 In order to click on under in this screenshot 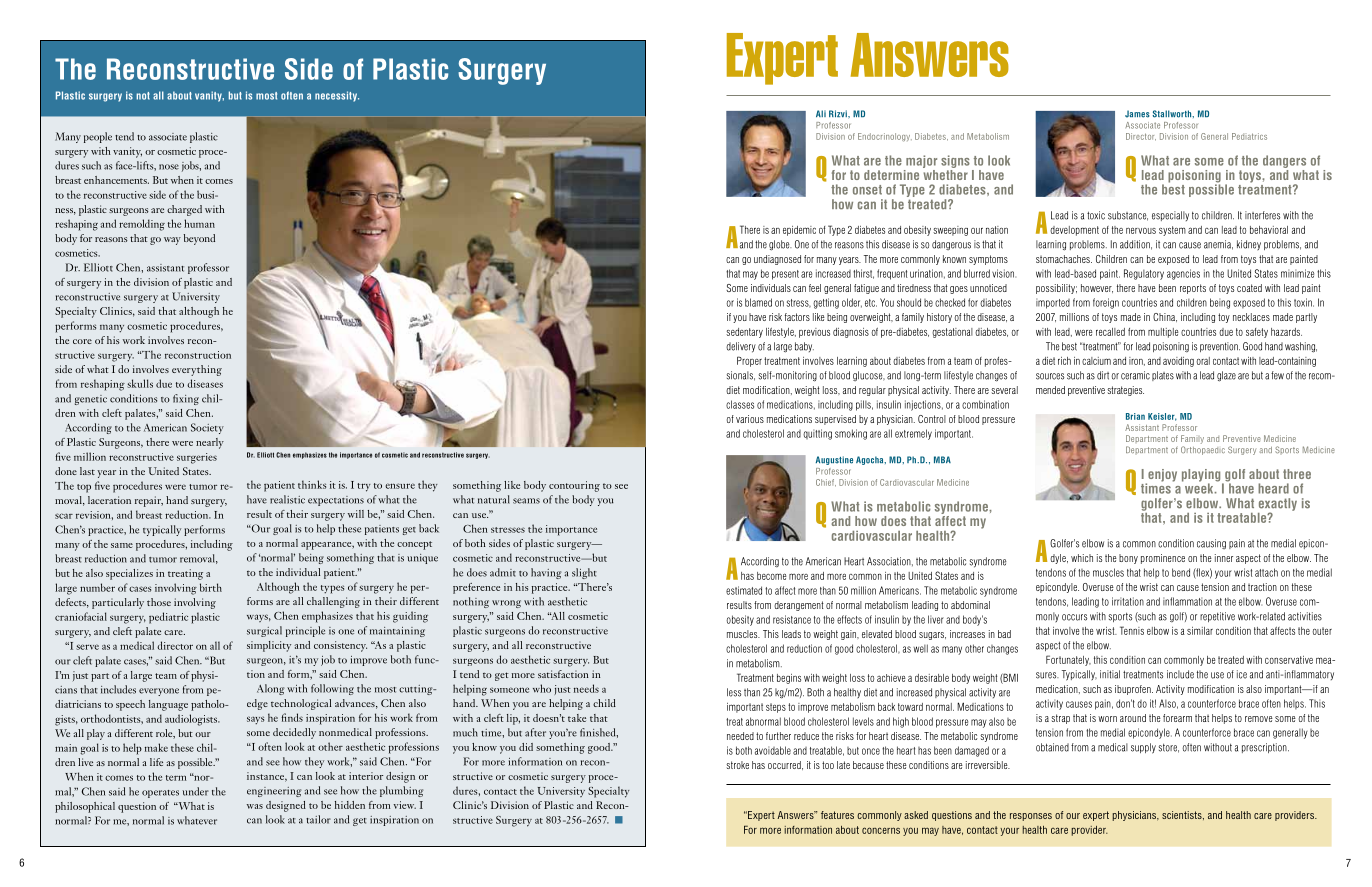, I will do `click(195, 791)`.
